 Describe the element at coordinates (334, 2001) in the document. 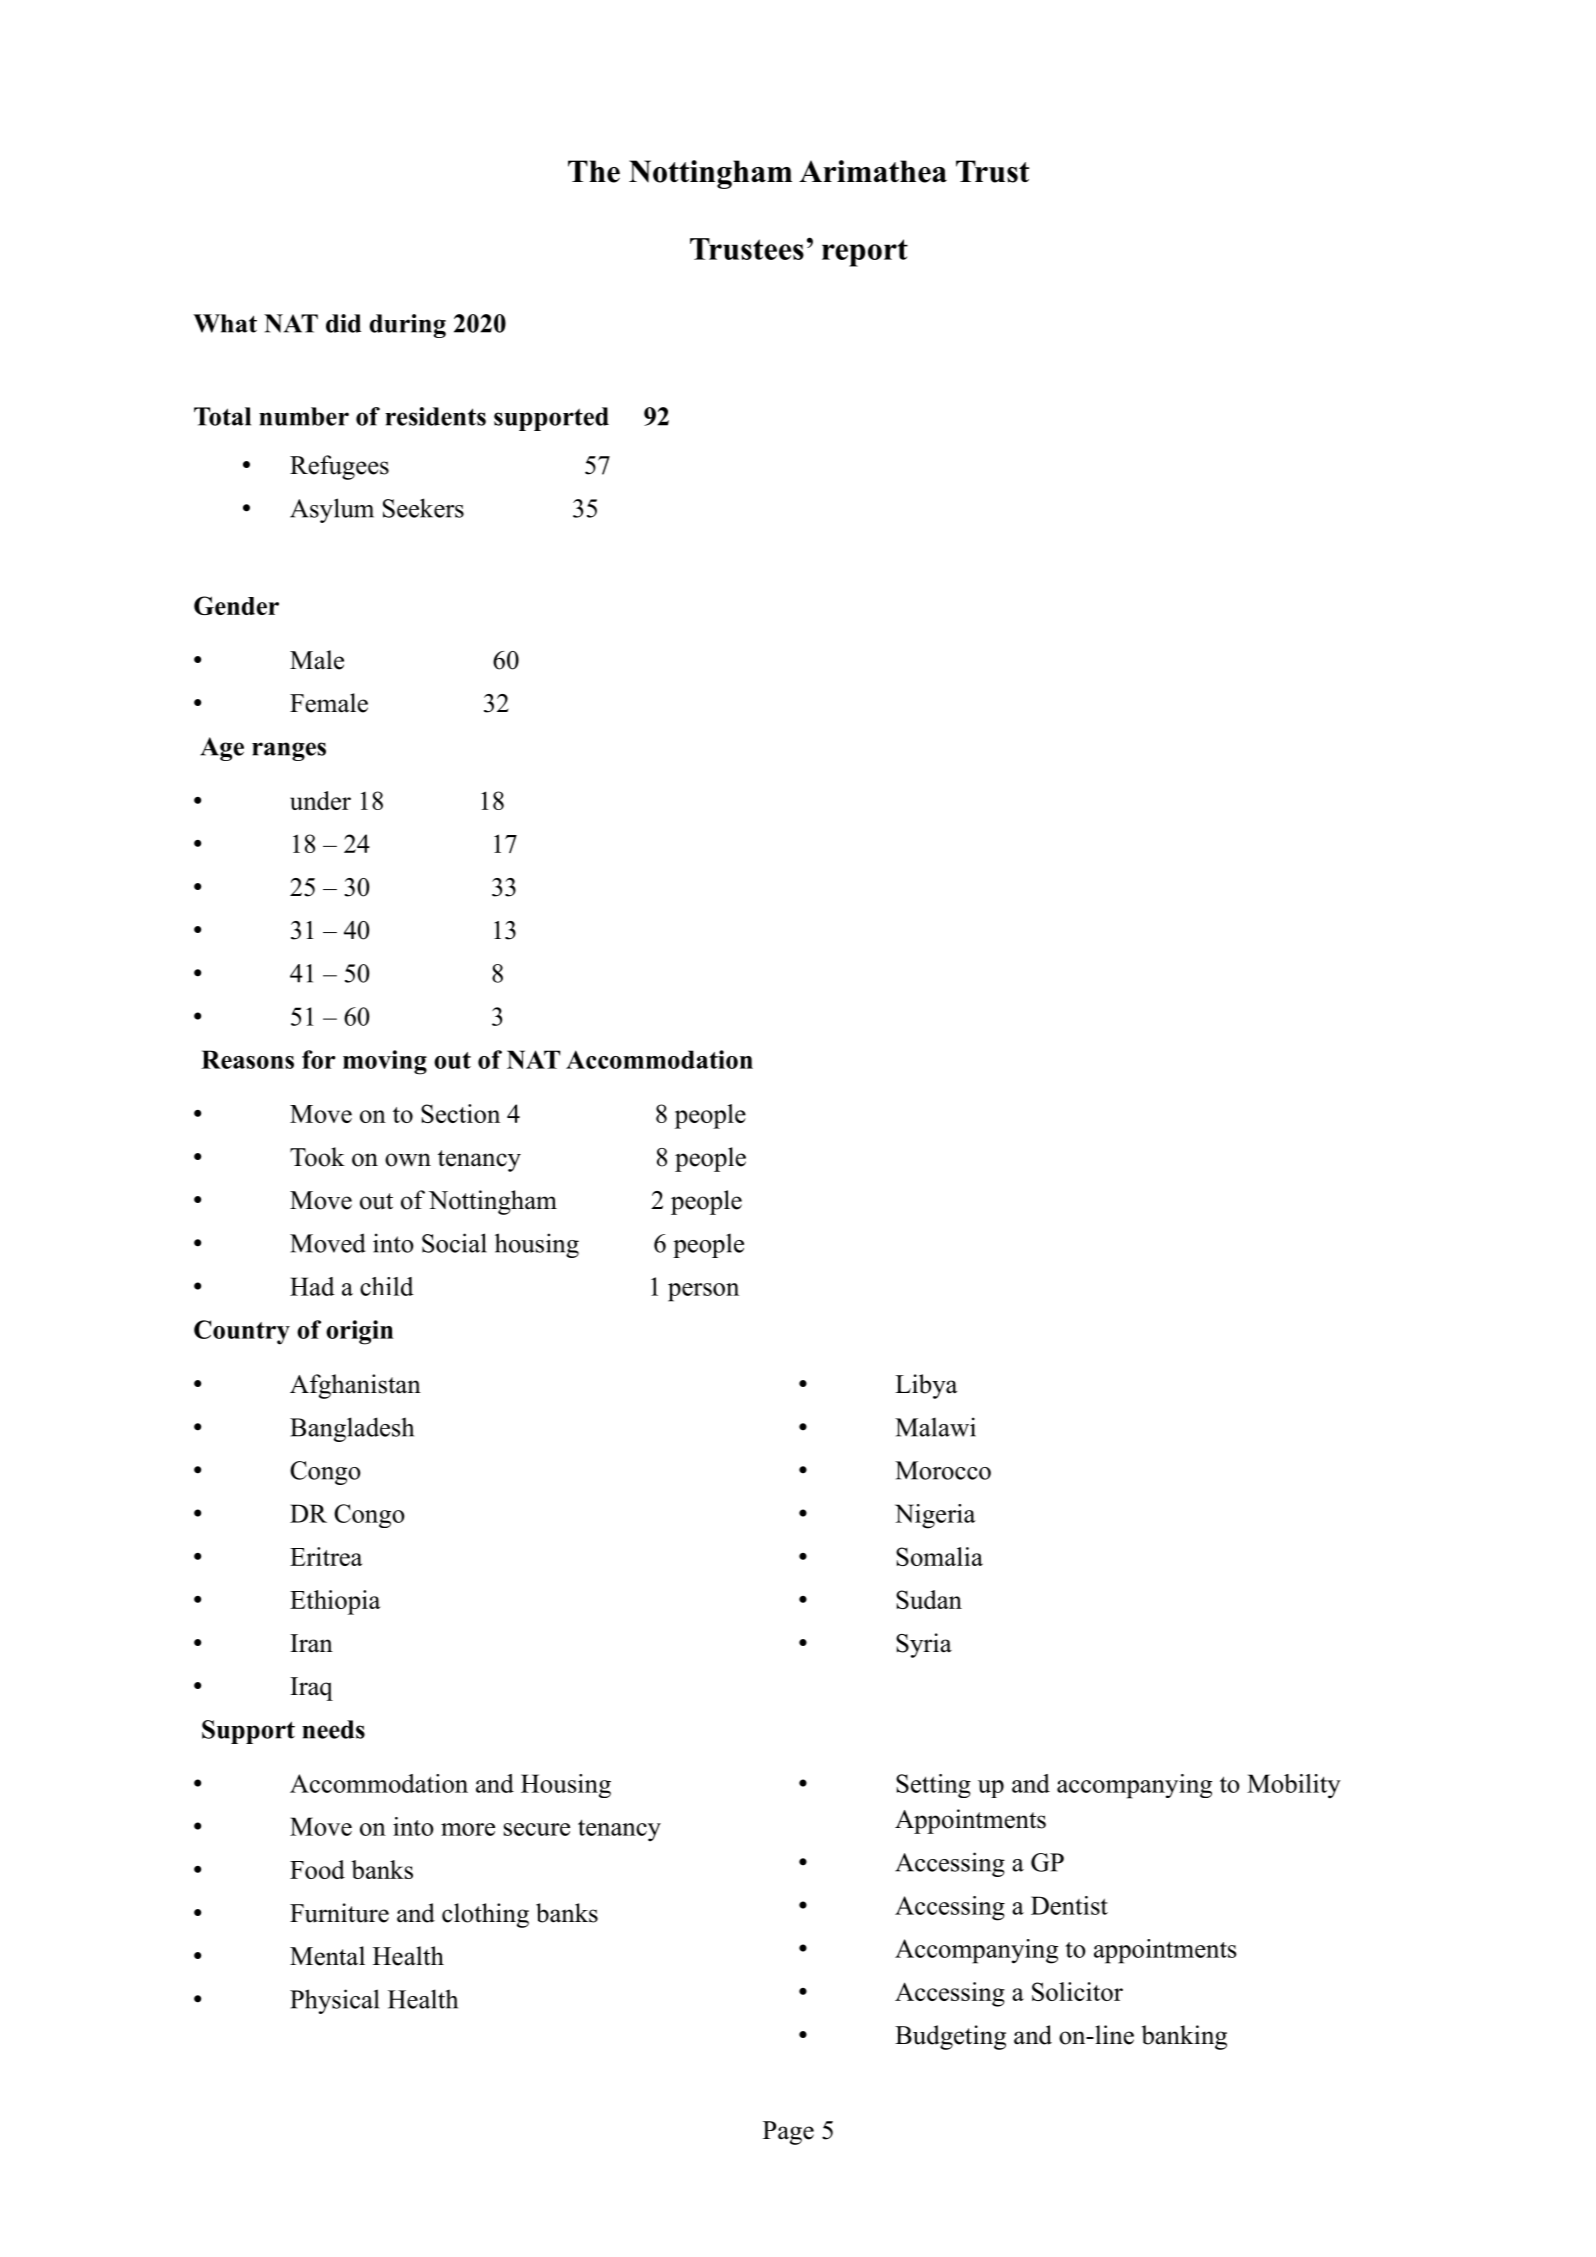

I see `Physical` at that location.
